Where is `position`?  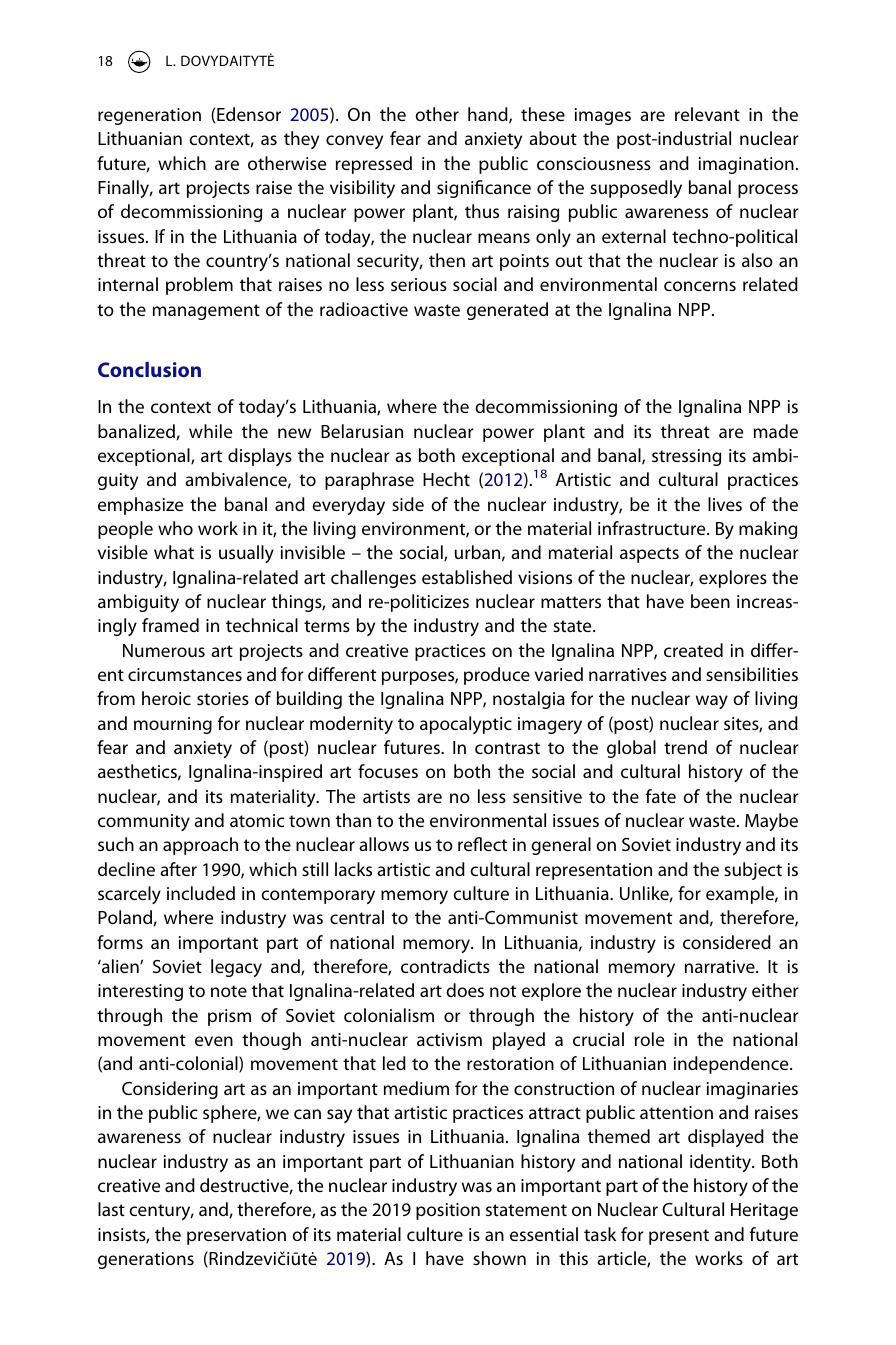
position is located at coordinates (448, 1211).
